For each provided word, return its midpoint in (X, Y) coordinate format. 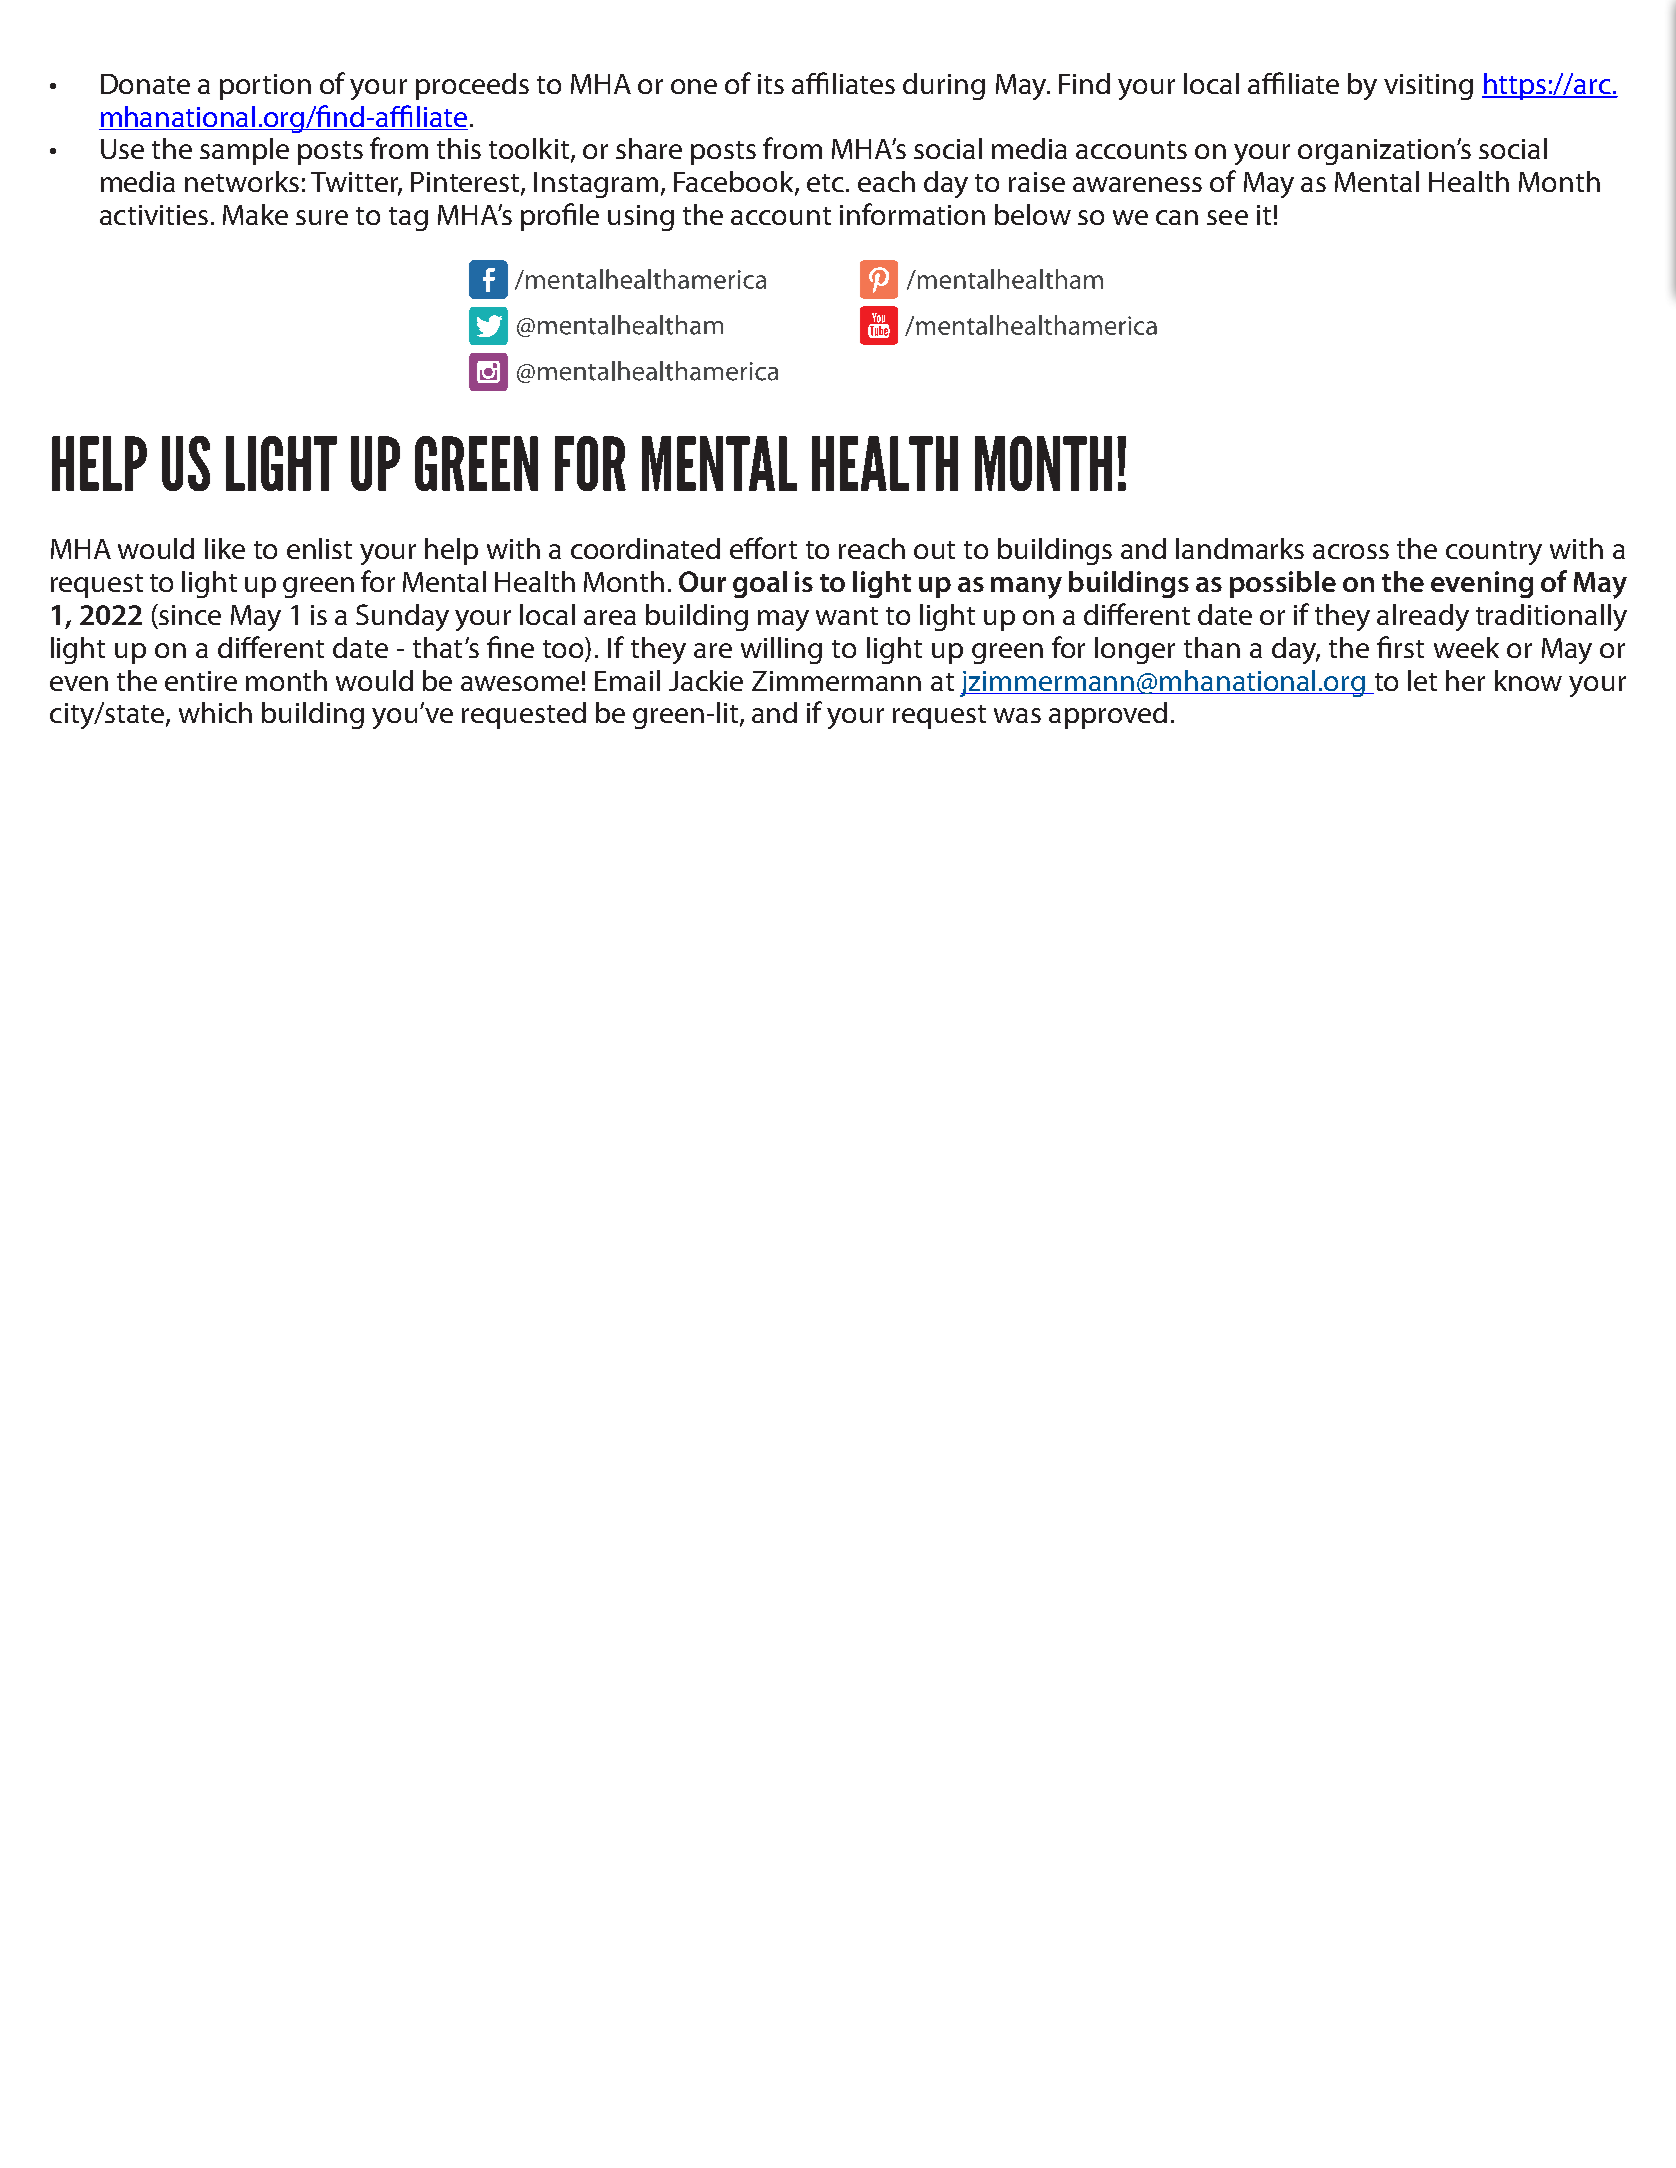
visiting (1428, 87)
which (215, 712)
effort (763, 548)
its (771, 84)
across (1351, 551)
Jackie (706, 680)
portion (265, 87)
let (1422, 680)
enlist (319, 548)
